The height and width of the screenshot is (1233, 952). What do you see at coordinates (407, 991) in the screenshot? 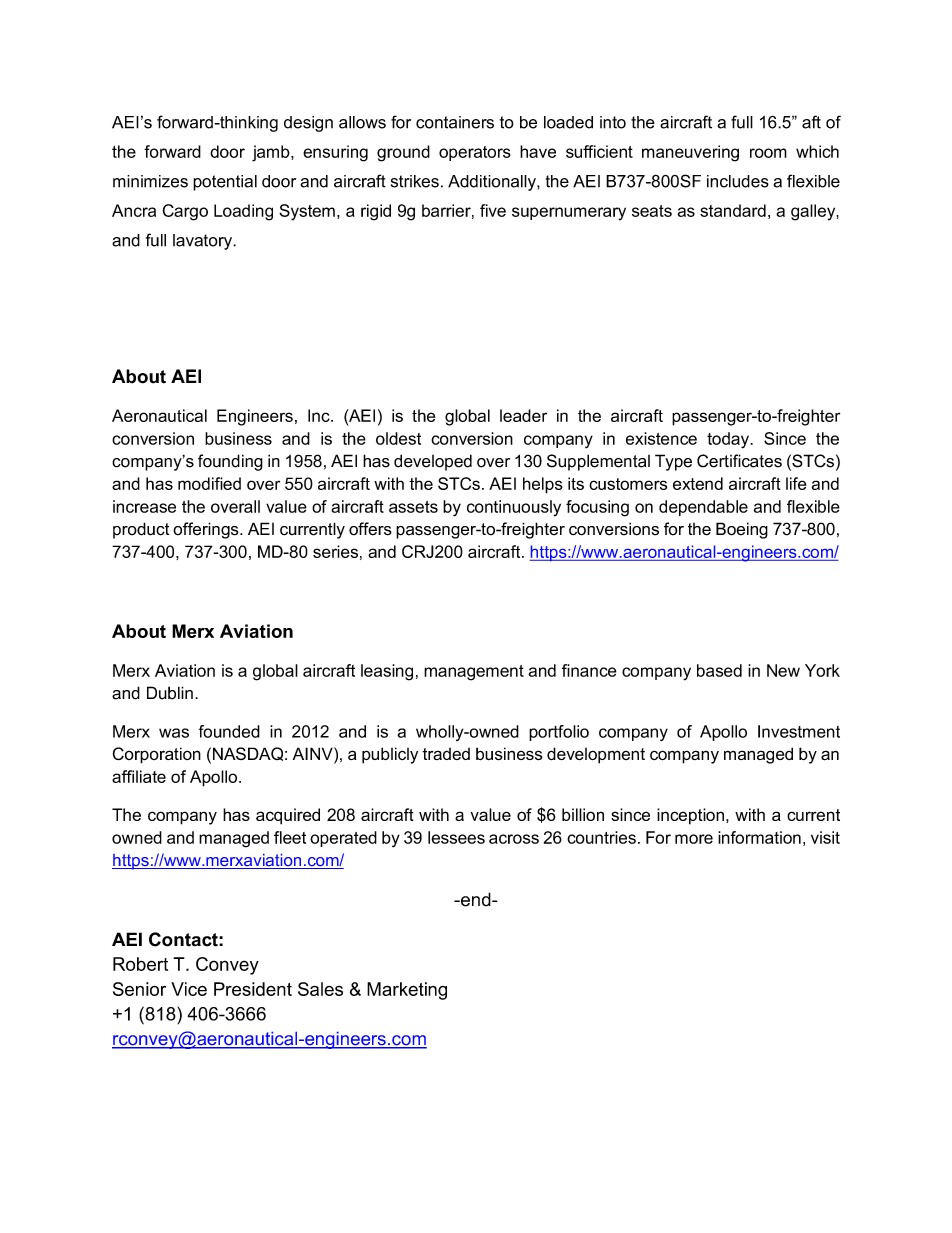
I see `Marketing` at bounding box center [407, 991].
